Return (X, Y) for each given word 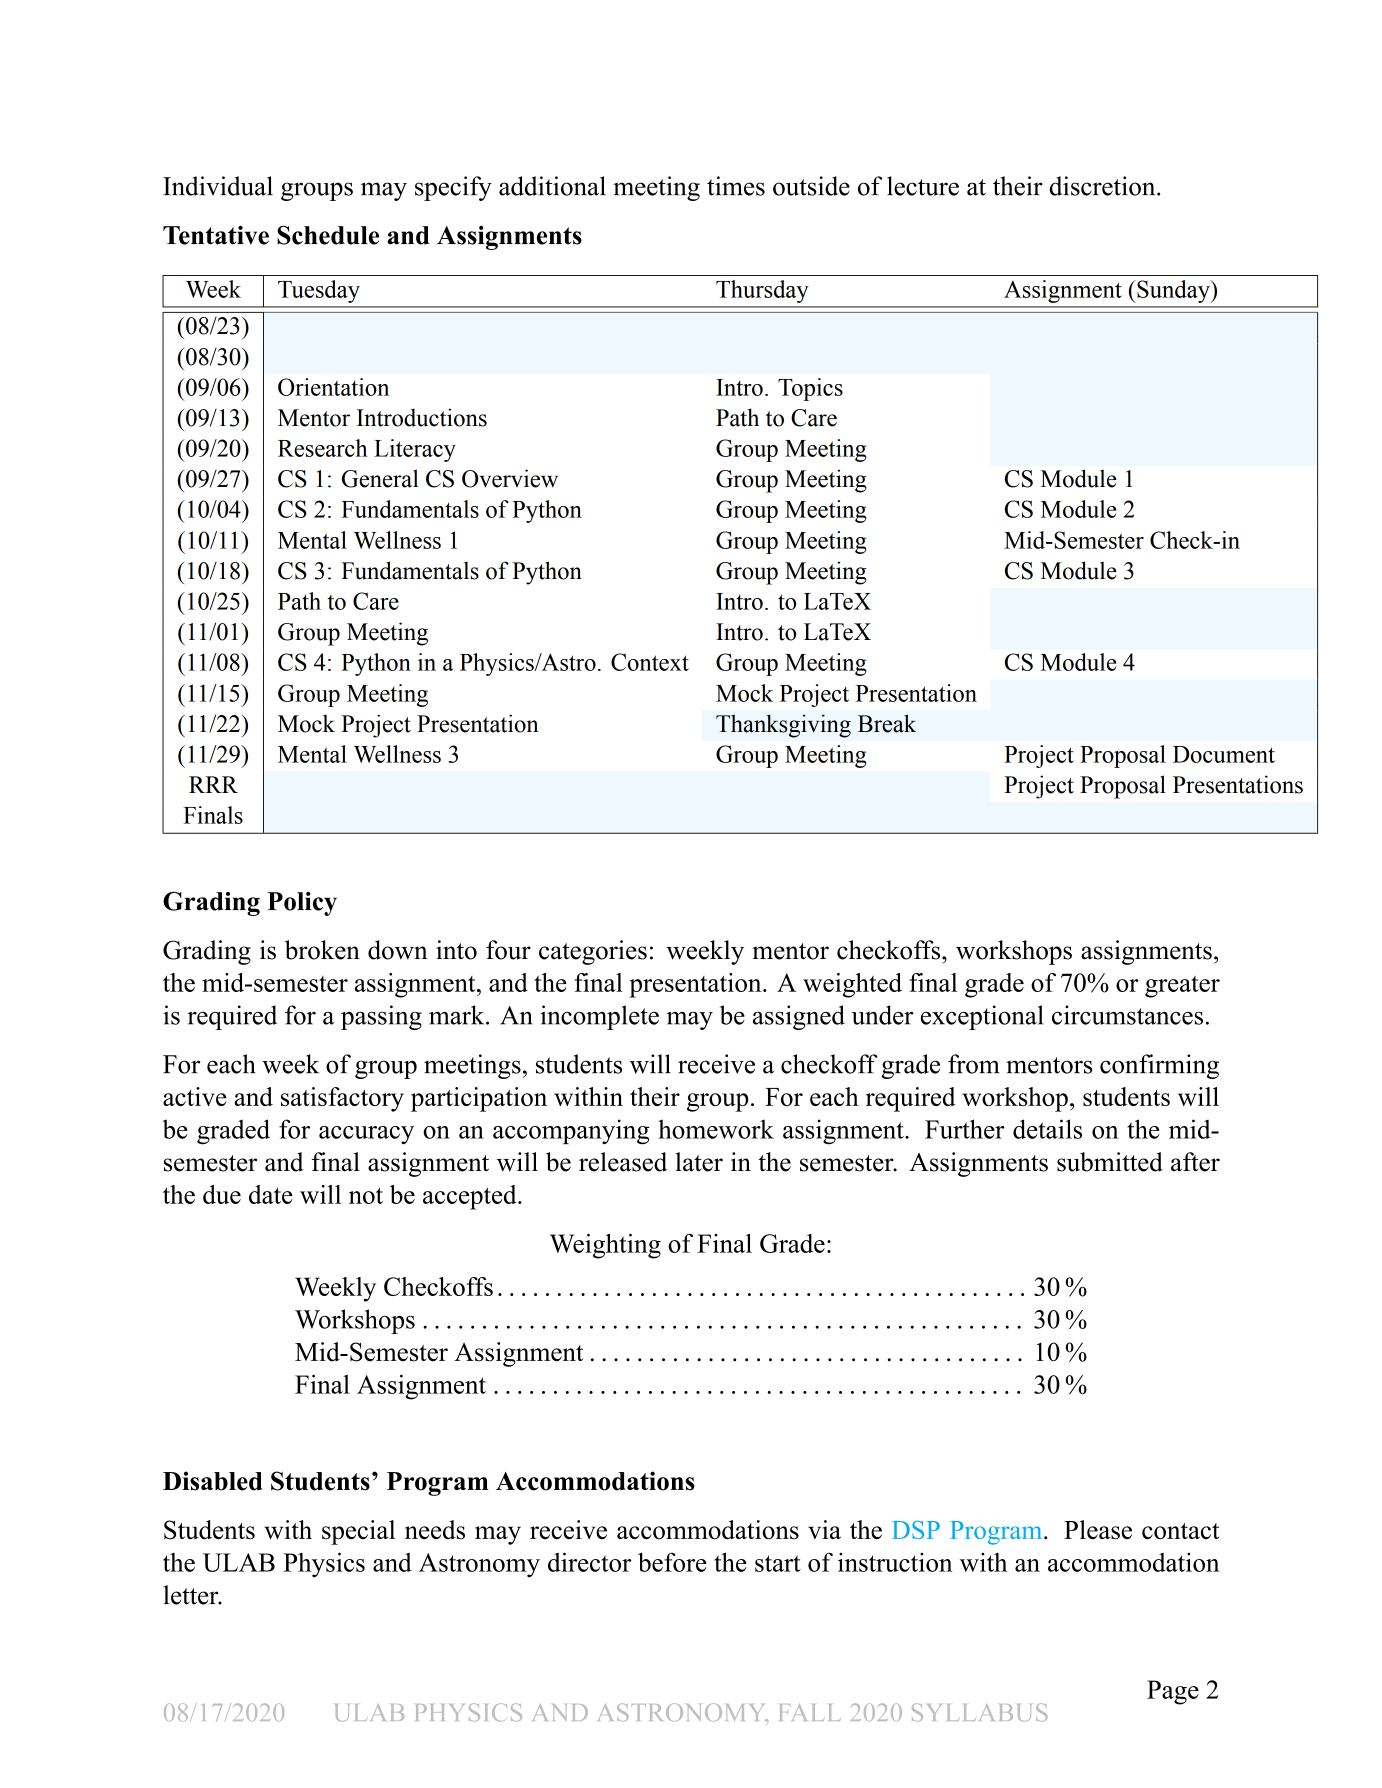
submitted (1110, 1162)
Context (650, 662)
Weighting (605, 1246)
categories (593, 952)
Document (1224, 754)
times (736, 186)
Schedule (328, 235)
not (366, 1195)
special (358, 1532)
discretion (1103, 186)
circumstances (1127, 1015)
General (380, 478)
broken (322, 950)
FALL (810, 1712)
